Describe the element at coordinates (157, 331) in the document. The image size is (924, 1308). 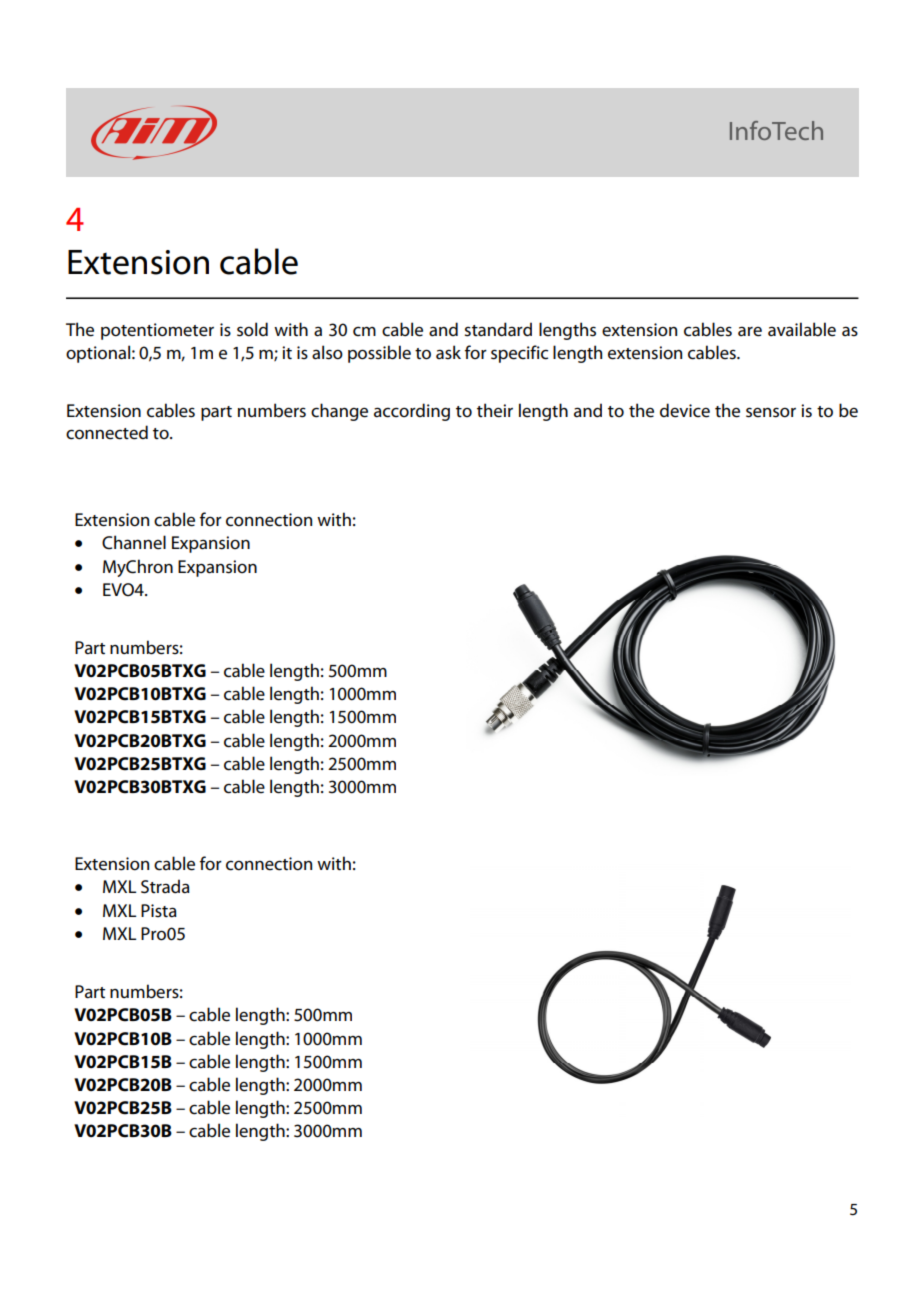
I see `potentiometer` at that location.
